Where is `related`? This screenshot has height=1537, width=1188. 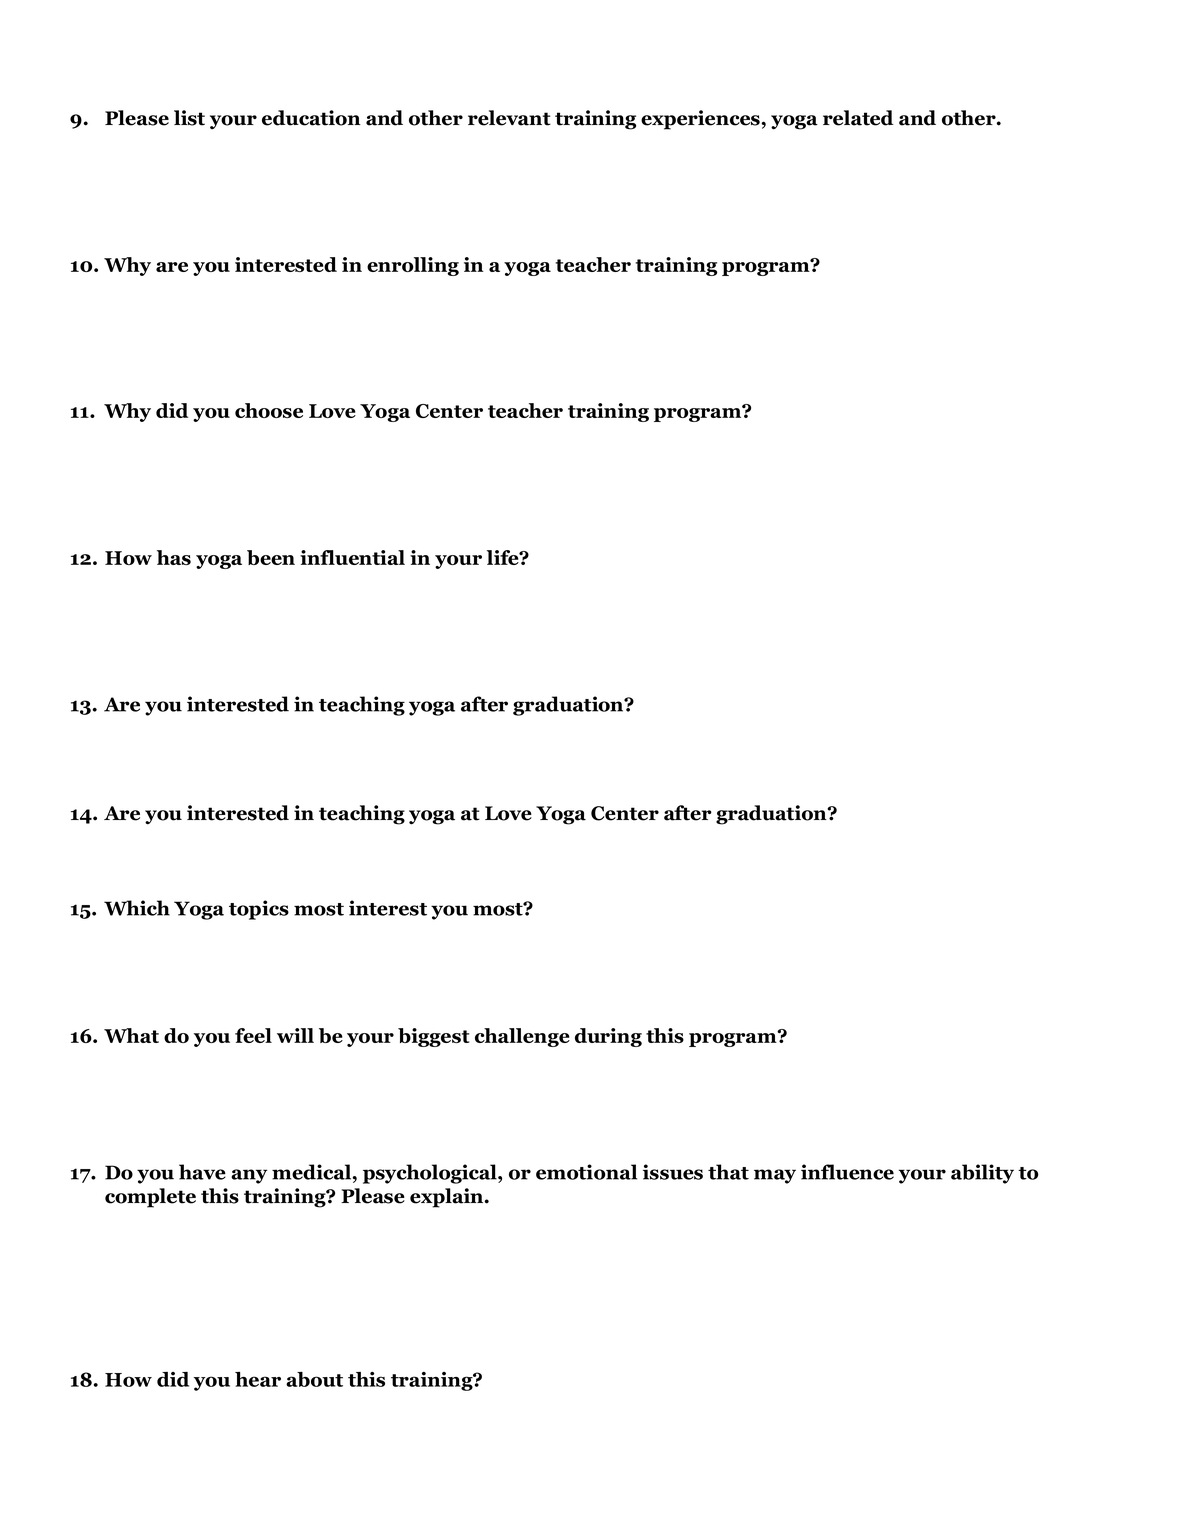
related is located at coordinates (858, 118).
